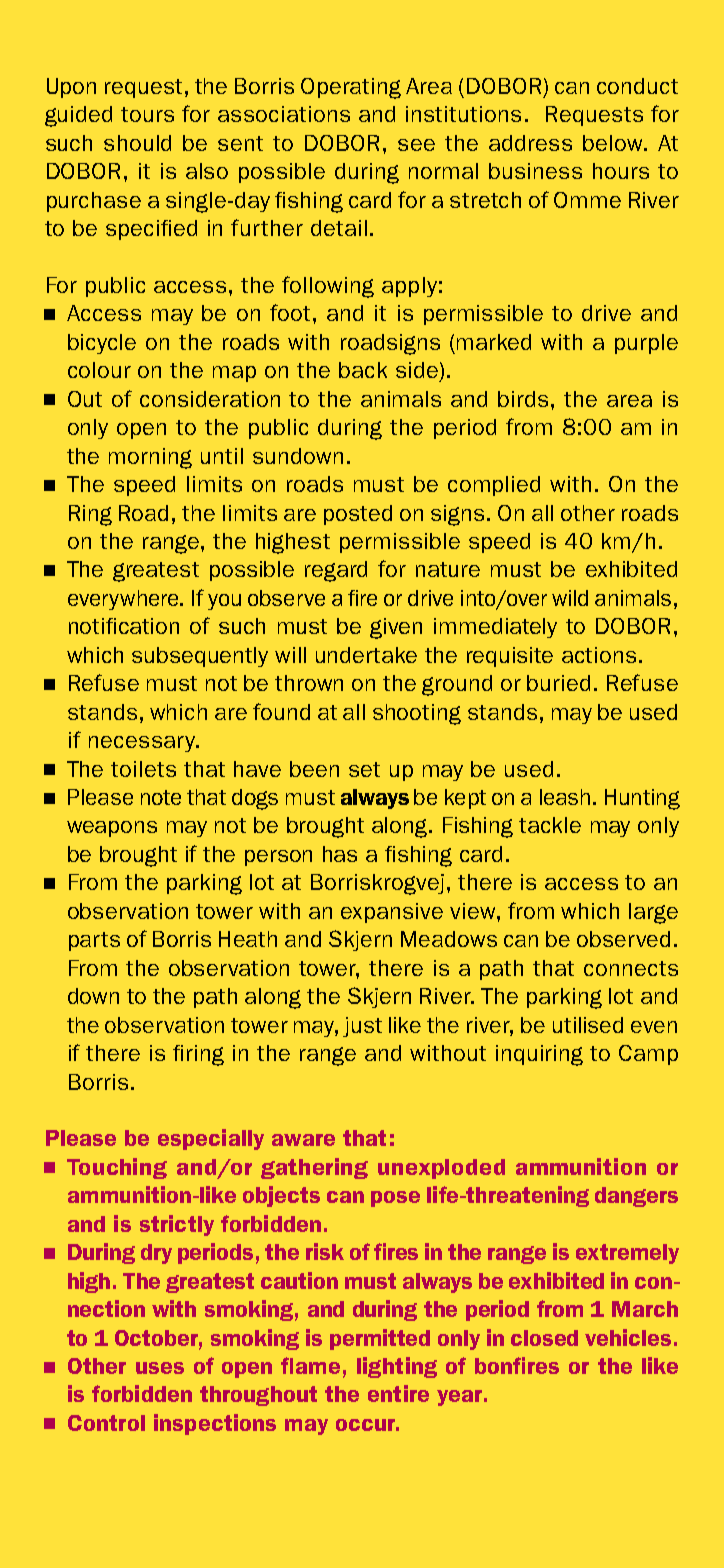  I want to click on tours, so click(147, 114).
